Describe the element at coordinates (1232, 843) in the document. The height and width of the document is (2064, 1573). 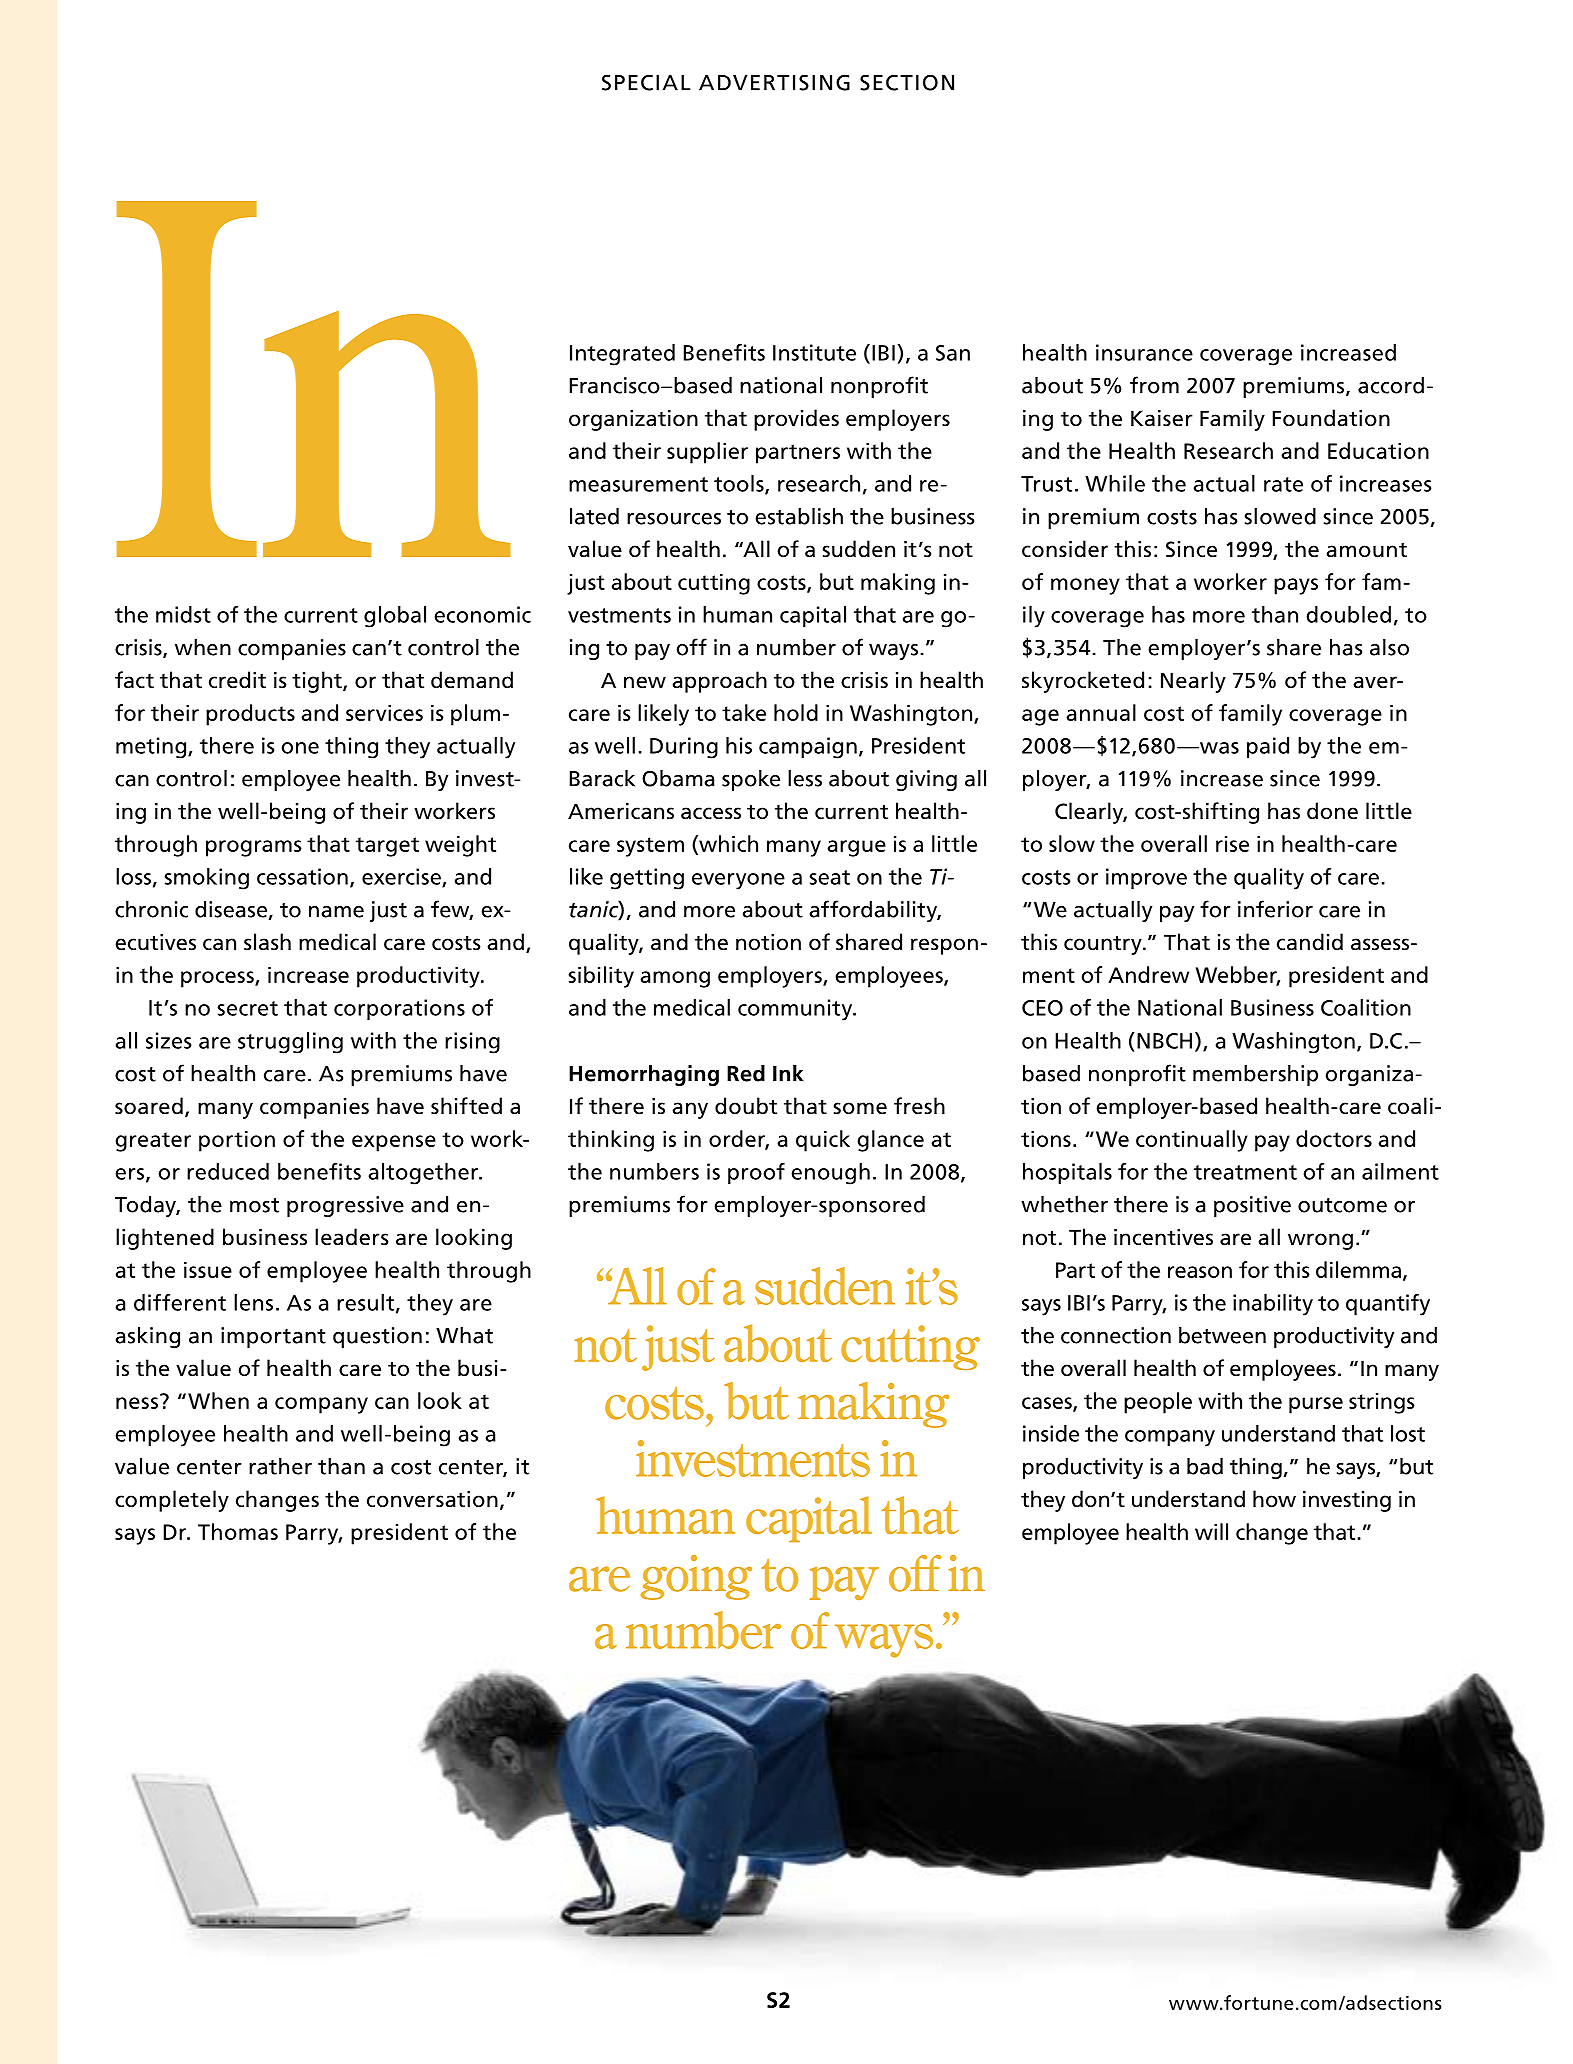
I see `rise` at that location.
